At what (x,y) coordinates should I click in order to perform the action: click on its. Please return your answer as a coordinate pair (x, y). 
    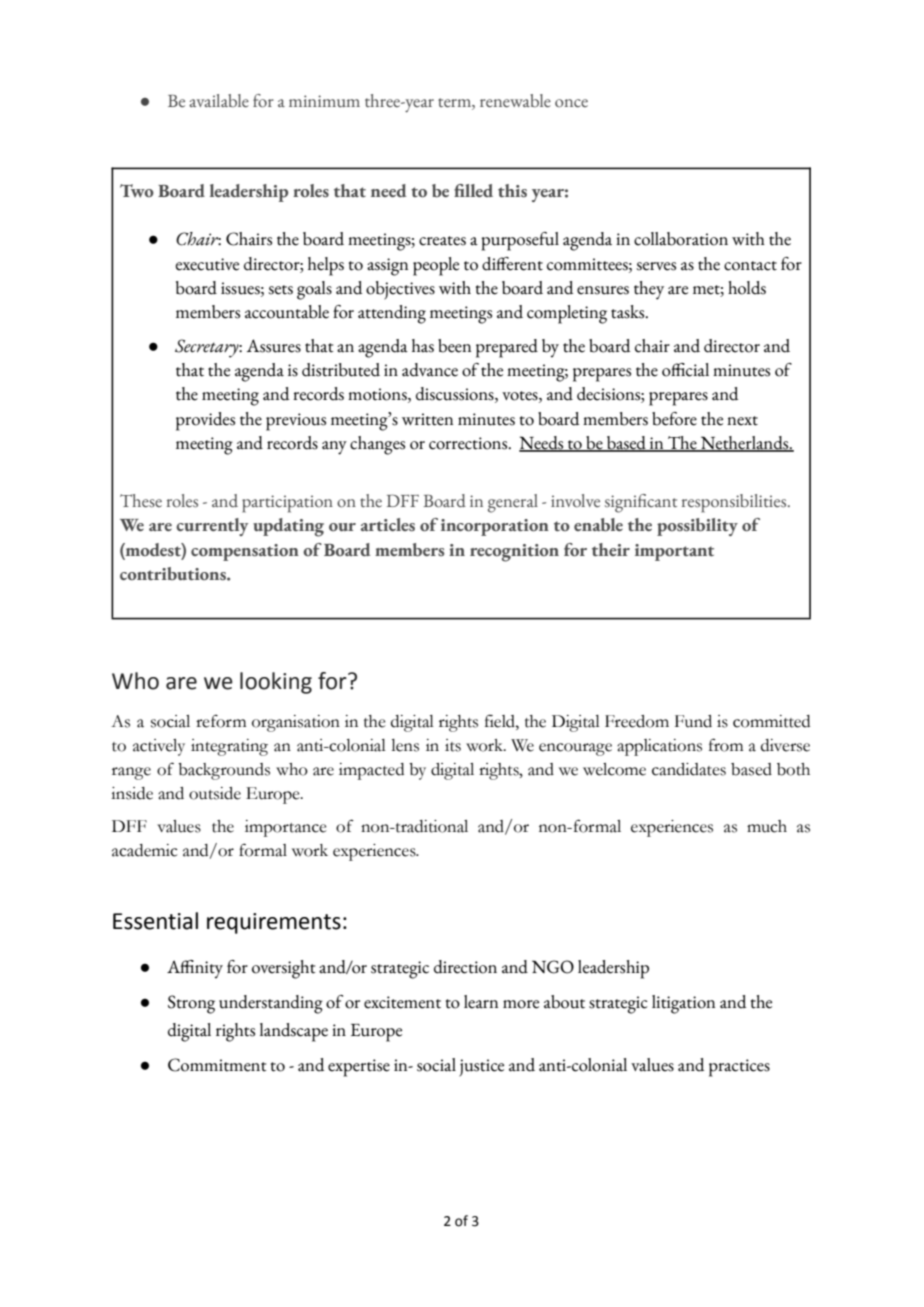
    Looking at the image, I should click on (453, 745).
